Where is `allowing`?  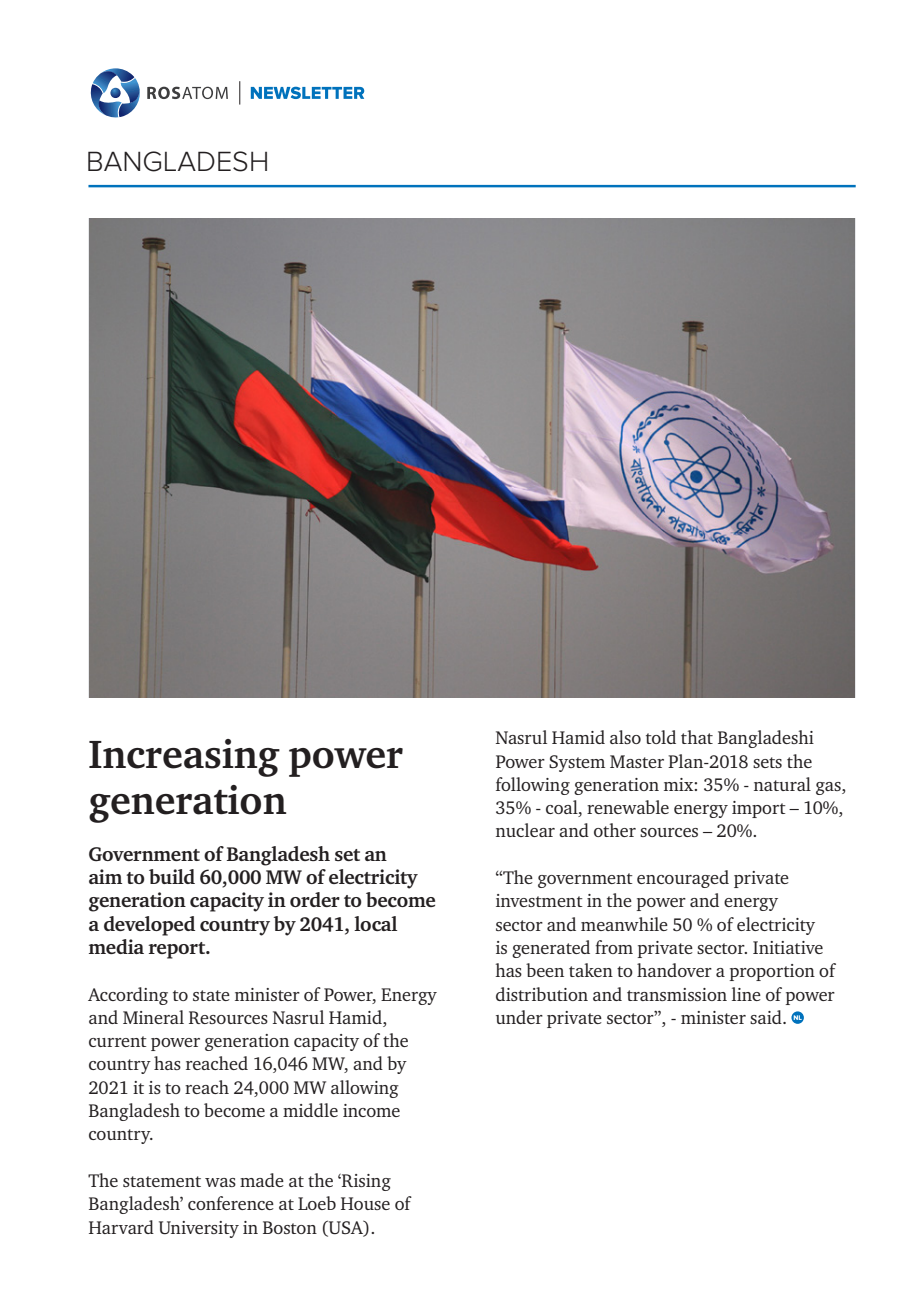
allowing is located at coordinates (365, 1089).
